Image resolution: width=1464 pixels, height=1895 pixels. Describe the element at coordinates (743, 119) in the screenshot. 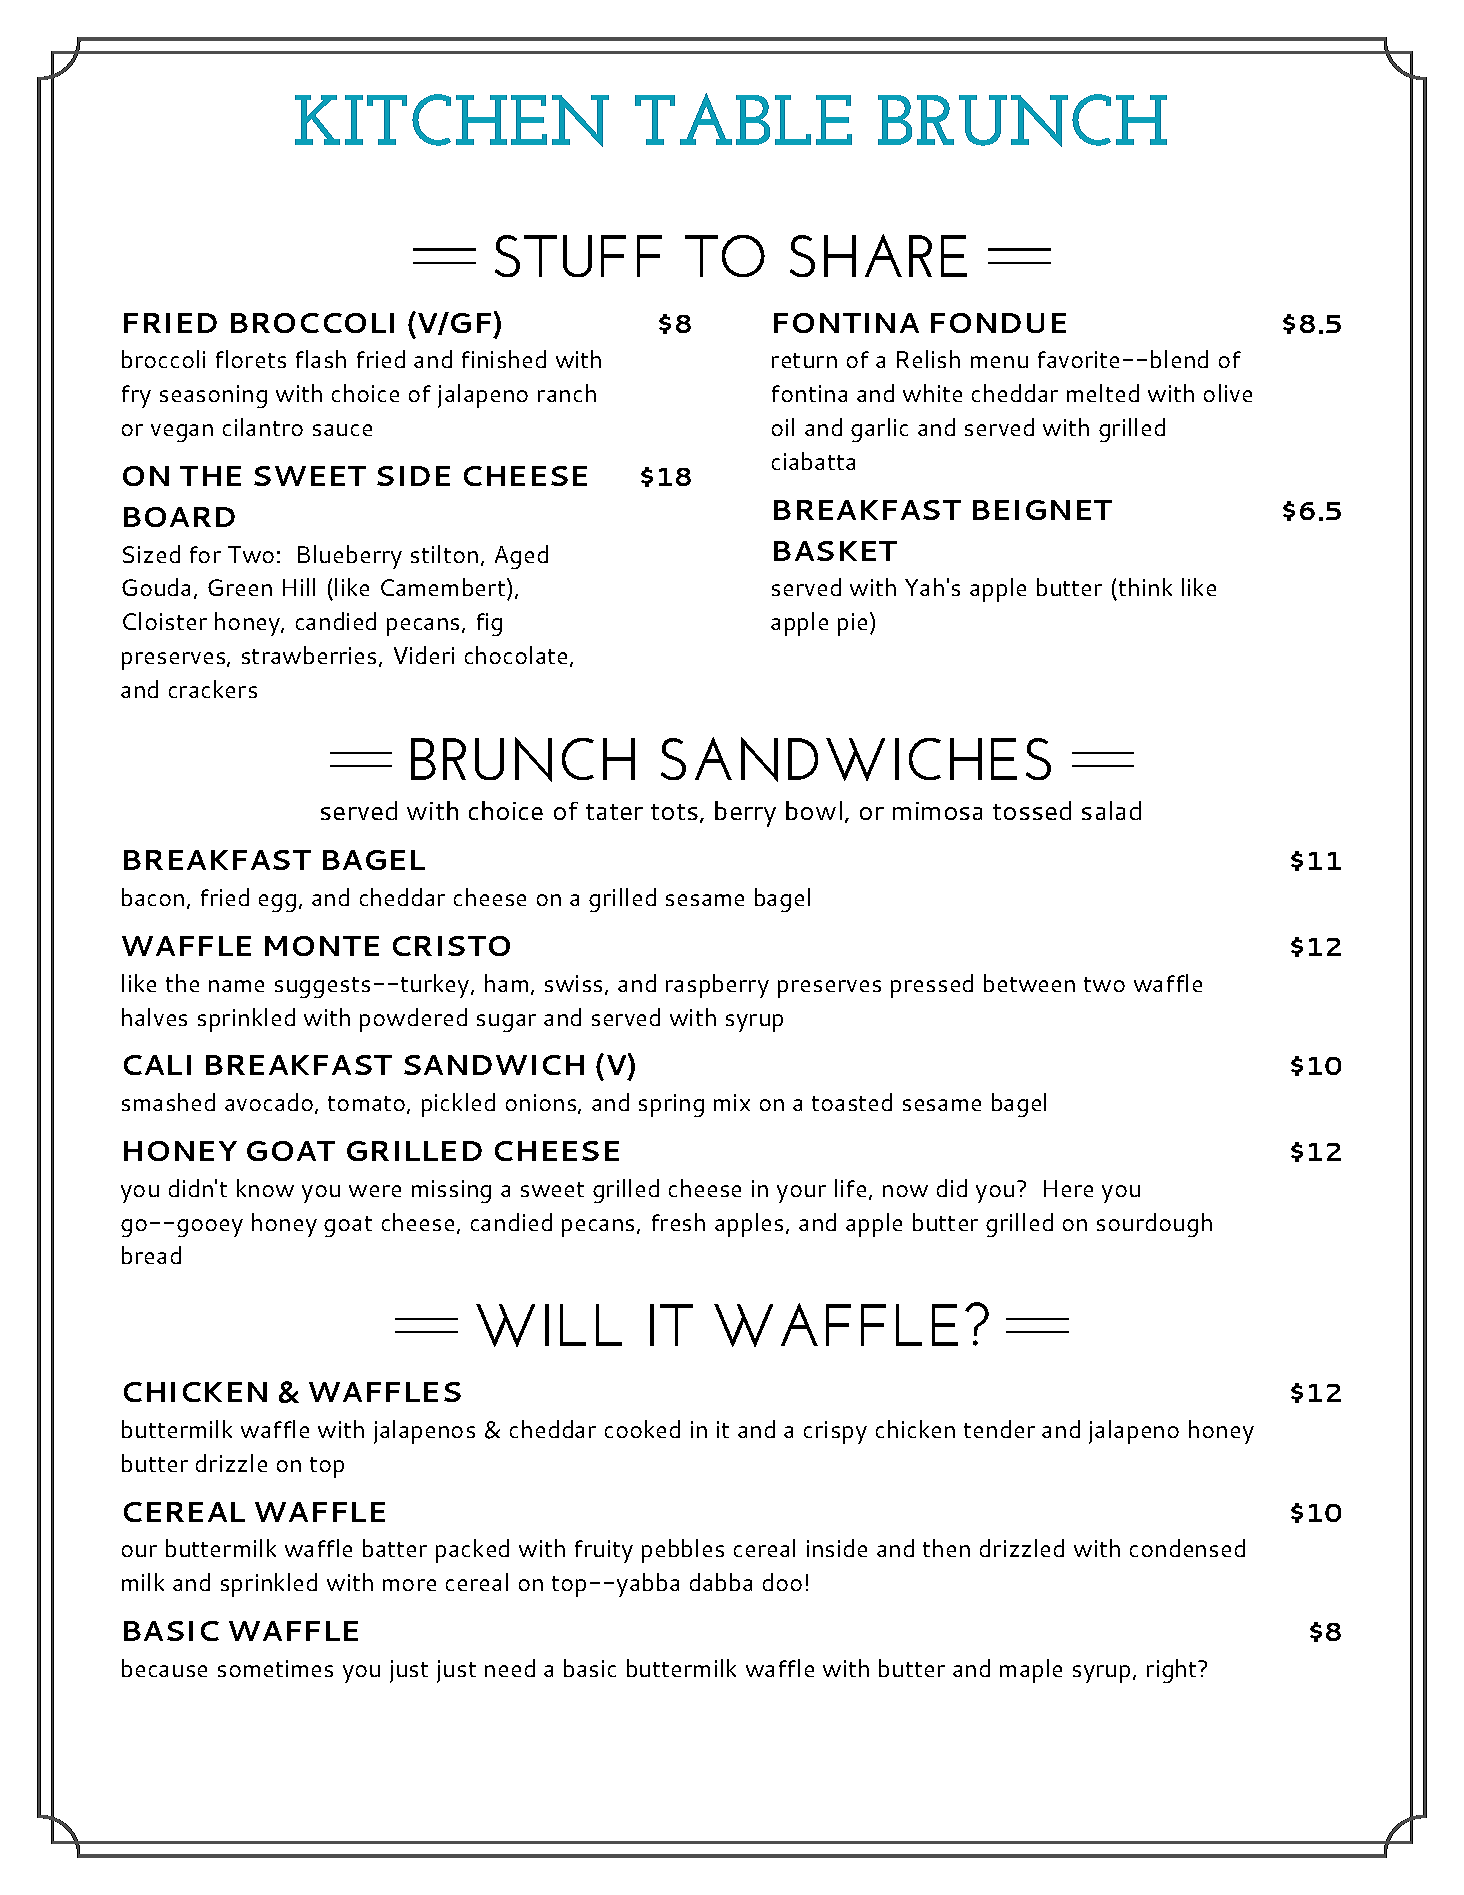

I see `TABLE` at that location.
